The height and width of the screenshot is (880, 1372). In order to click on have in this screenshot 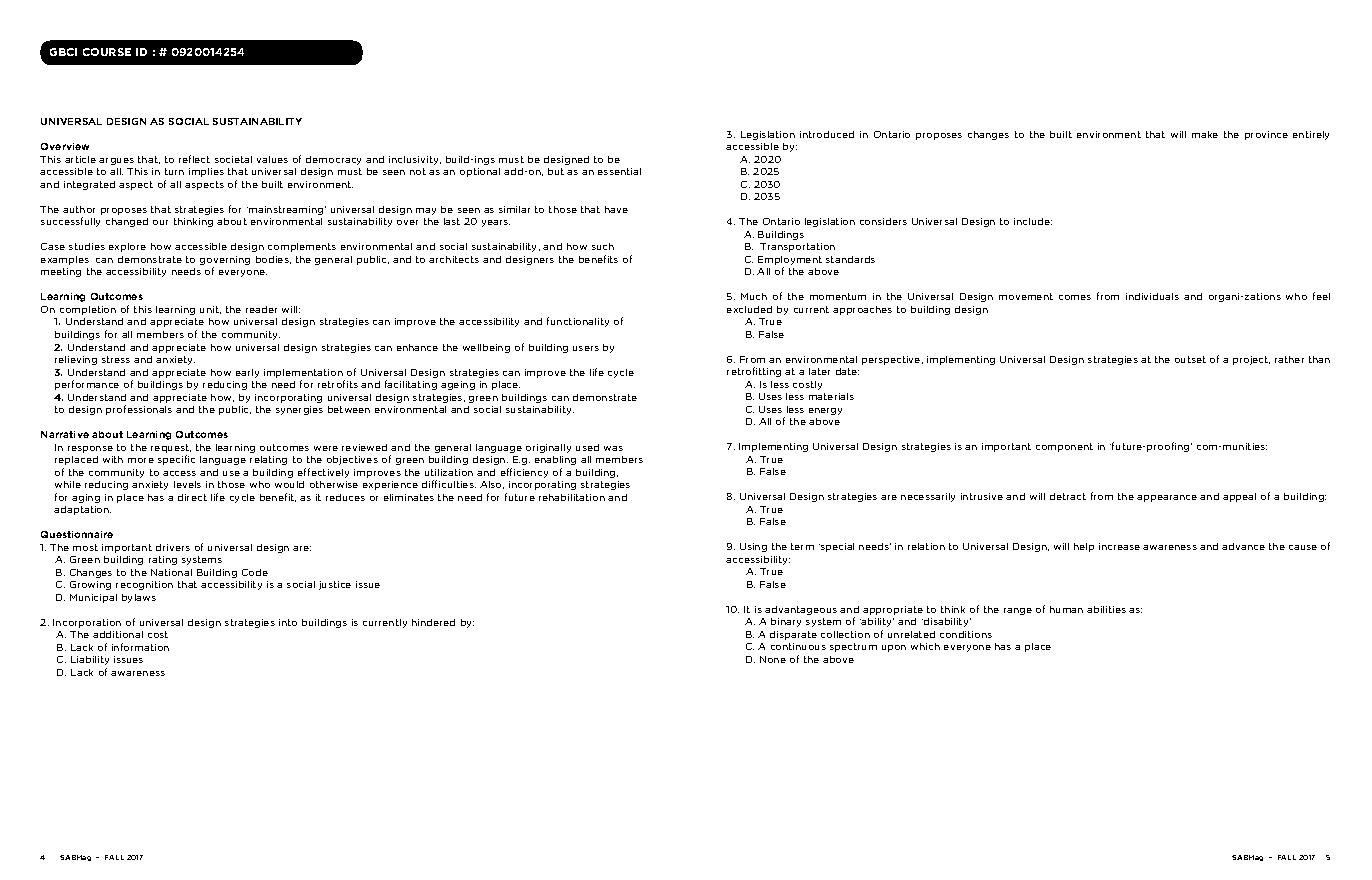, I will do `click(616, 209)`.
